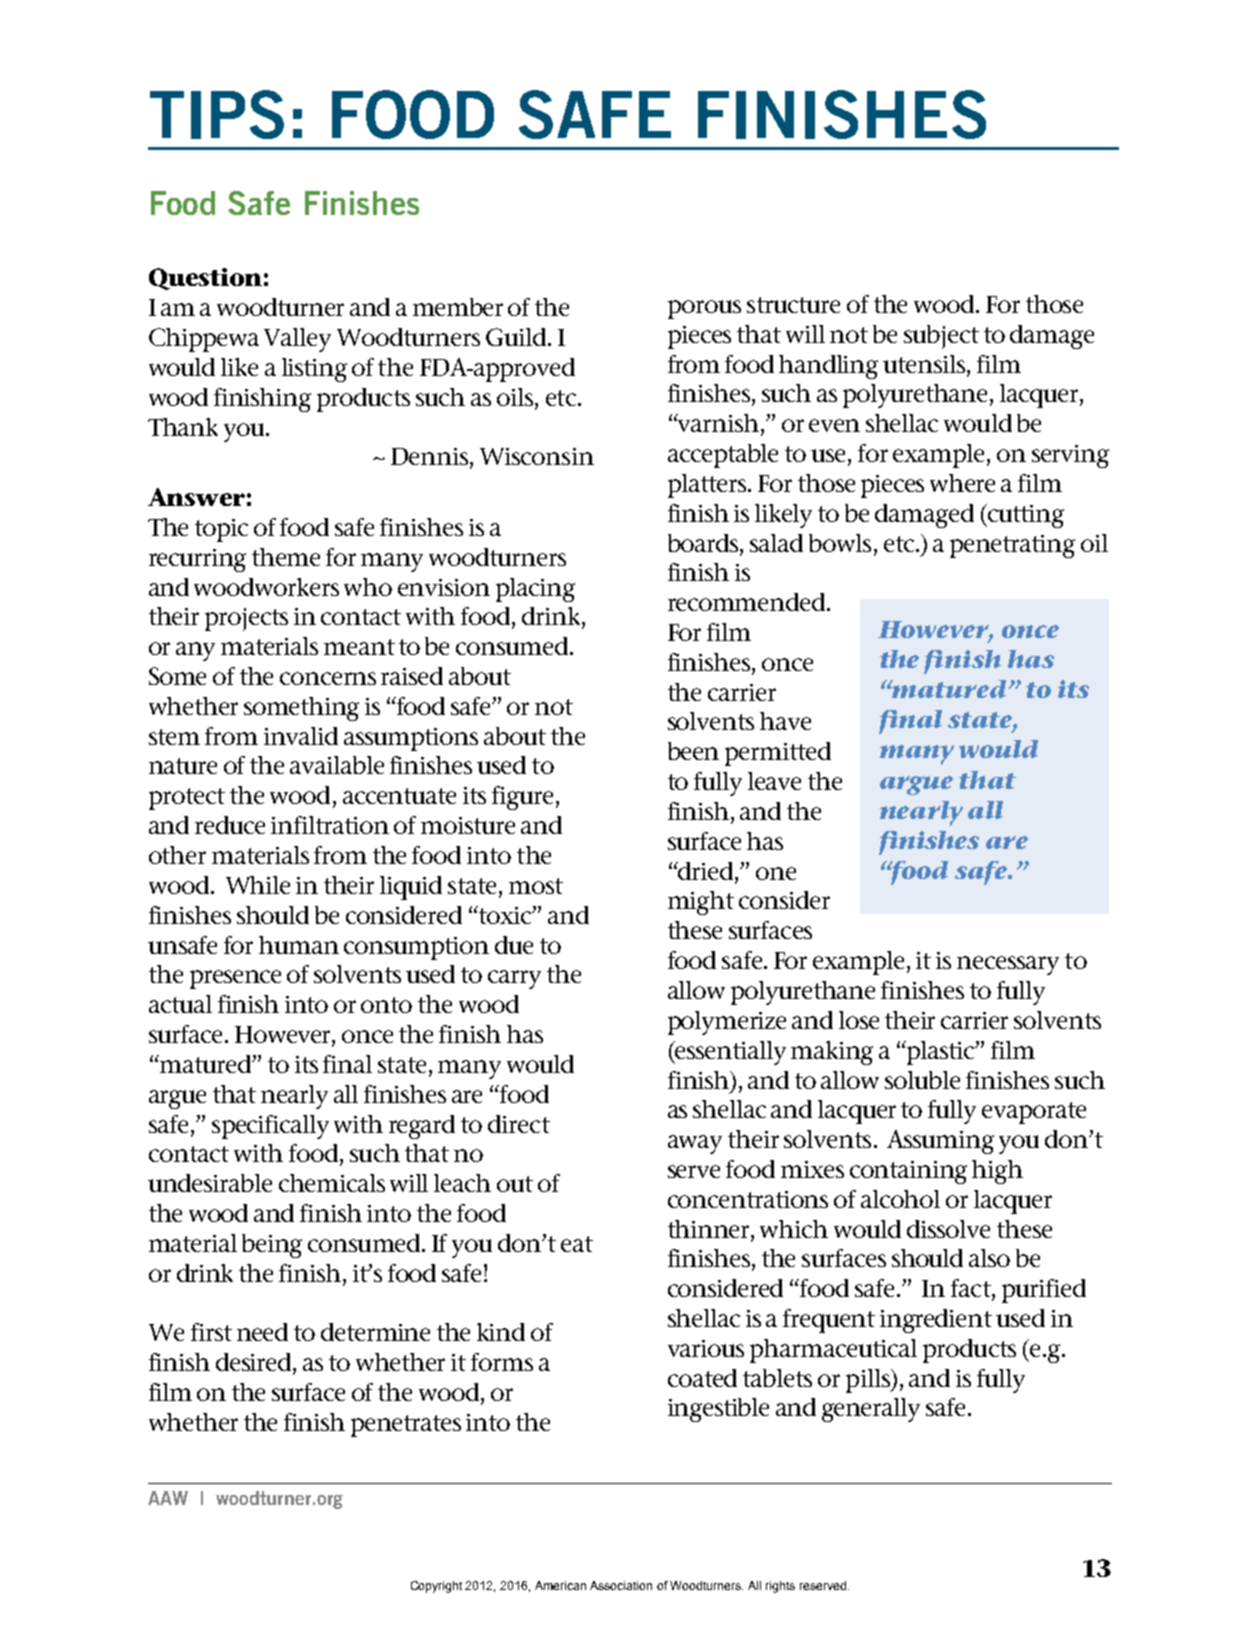  Describe the element at coordinates (537, 456) in the screenshot. I see `Wisconsin` at that location.
